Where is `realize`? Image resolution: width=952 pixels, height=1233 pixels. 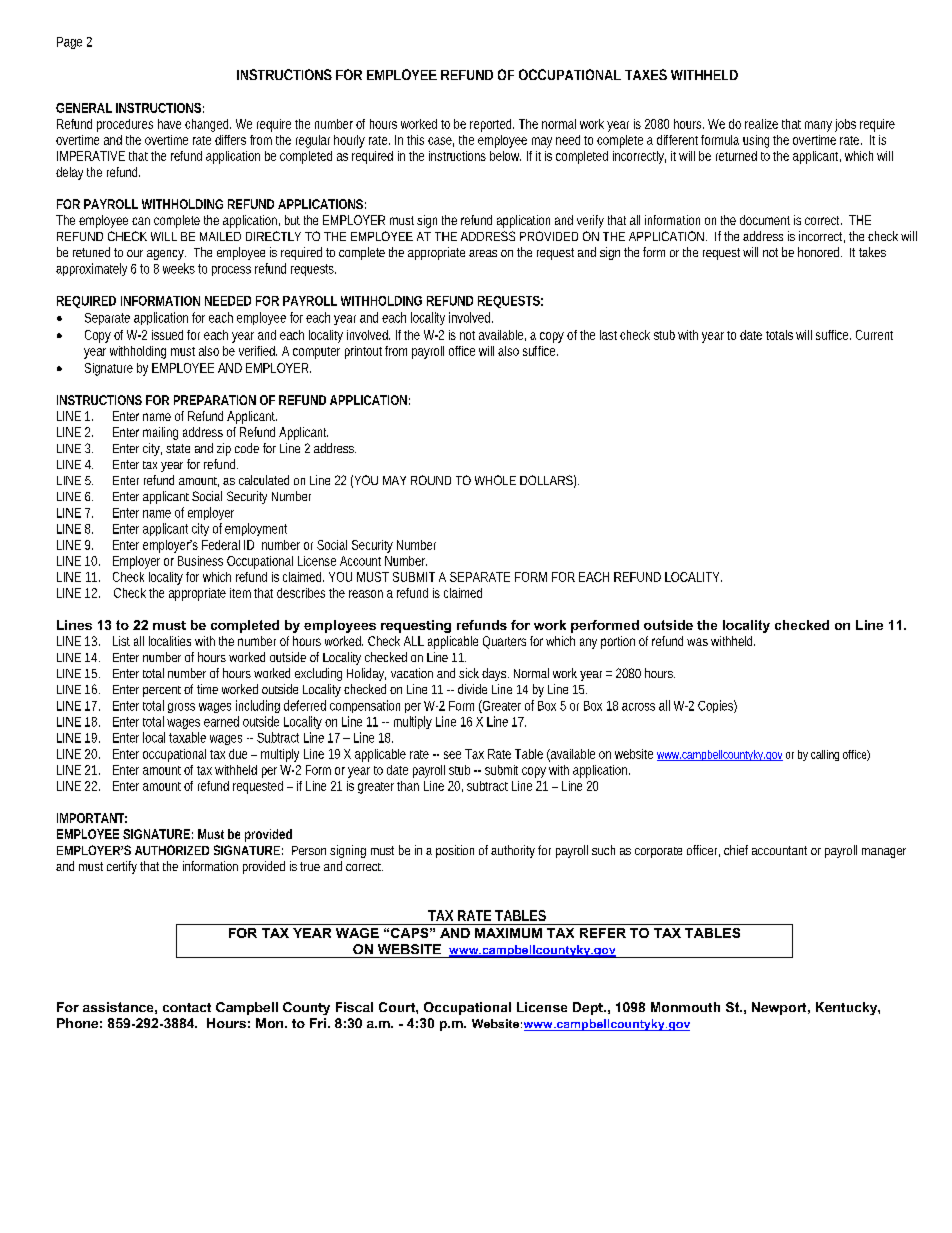 realize is located at coordinates (761, 124).
